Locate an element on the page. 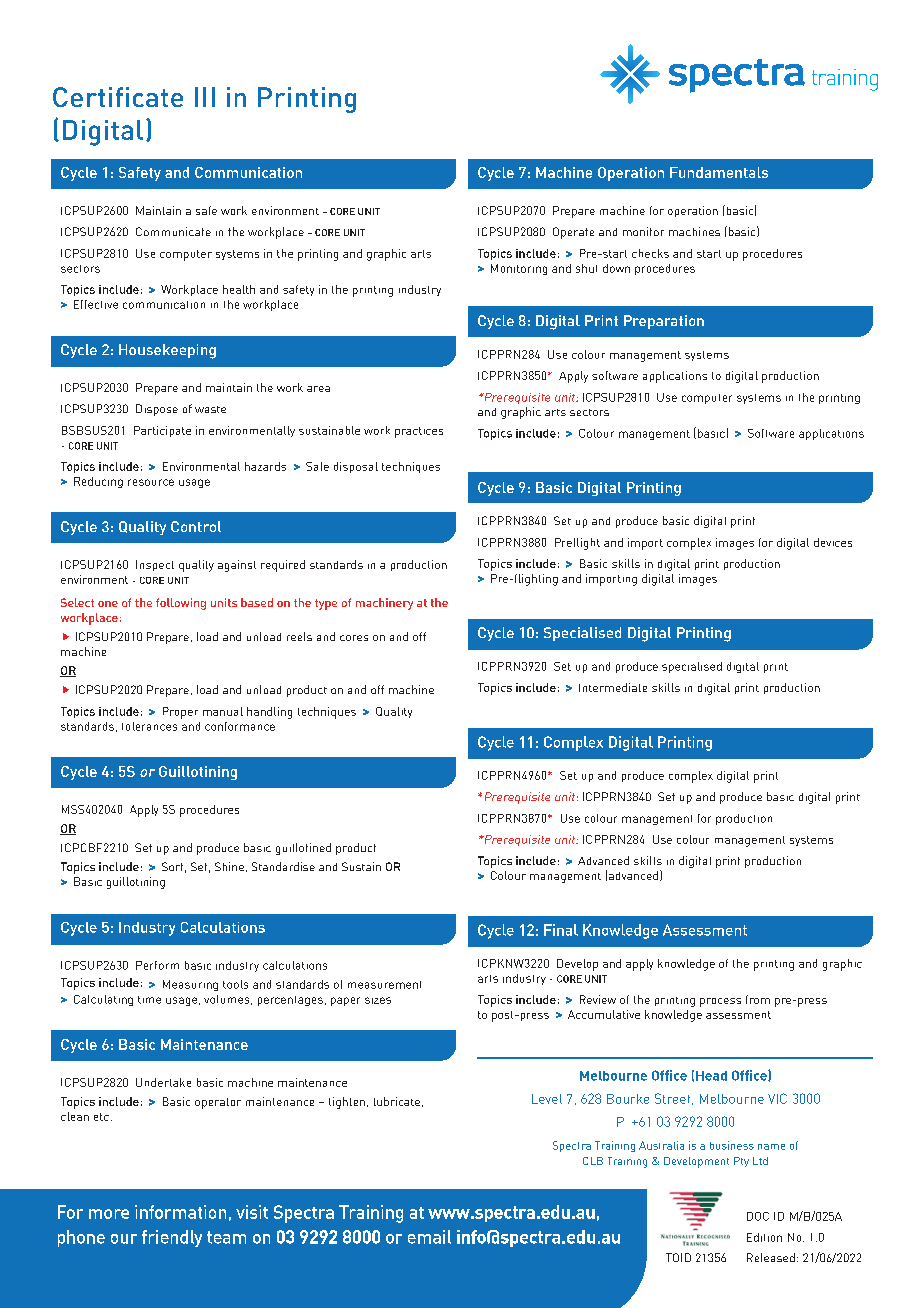 This image has width=924, height=1308. Intermediate is located at coordinates (613, 687).
